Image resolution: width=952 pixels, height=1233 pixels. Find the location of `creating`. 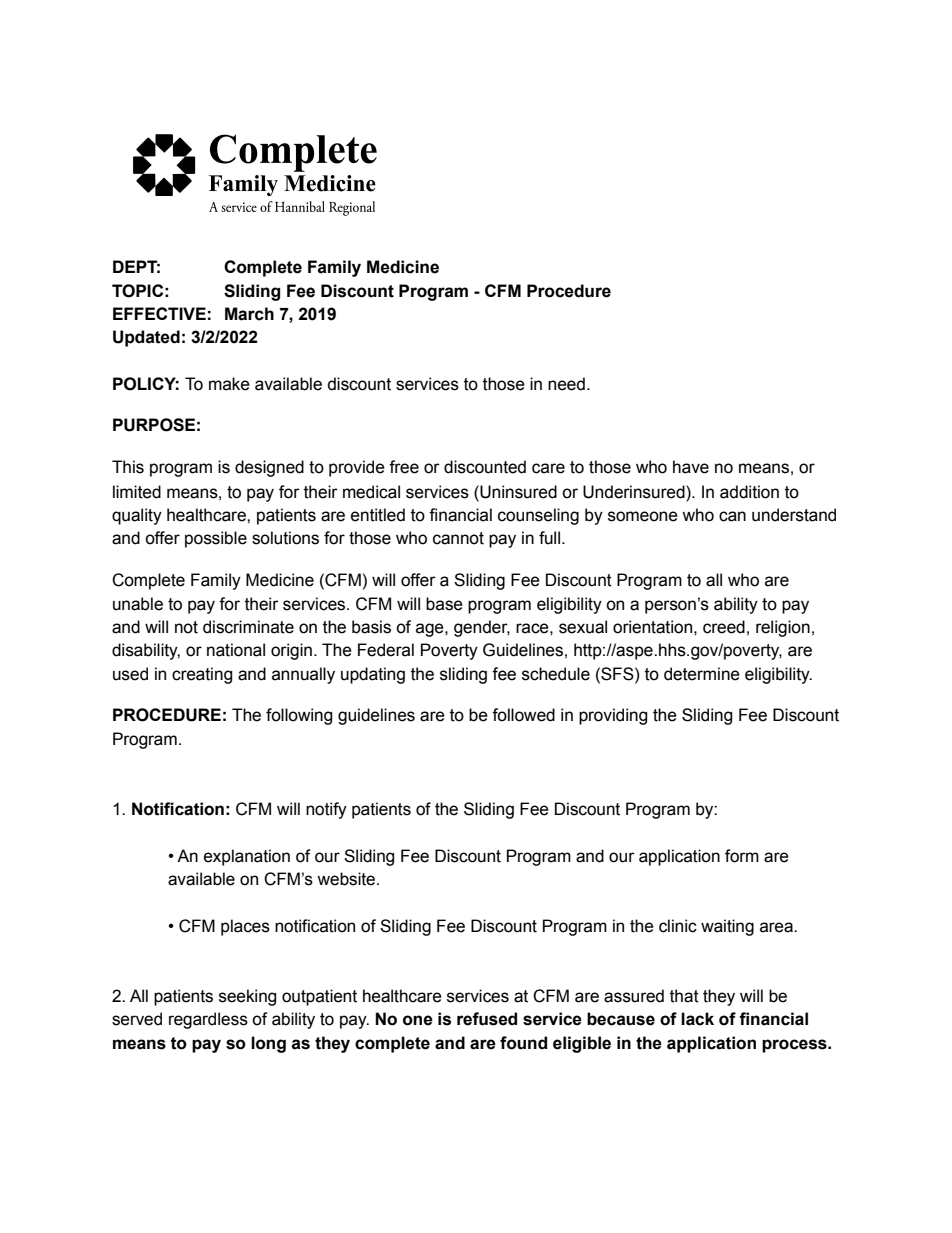

creating is located at coordinates (202, 675).
